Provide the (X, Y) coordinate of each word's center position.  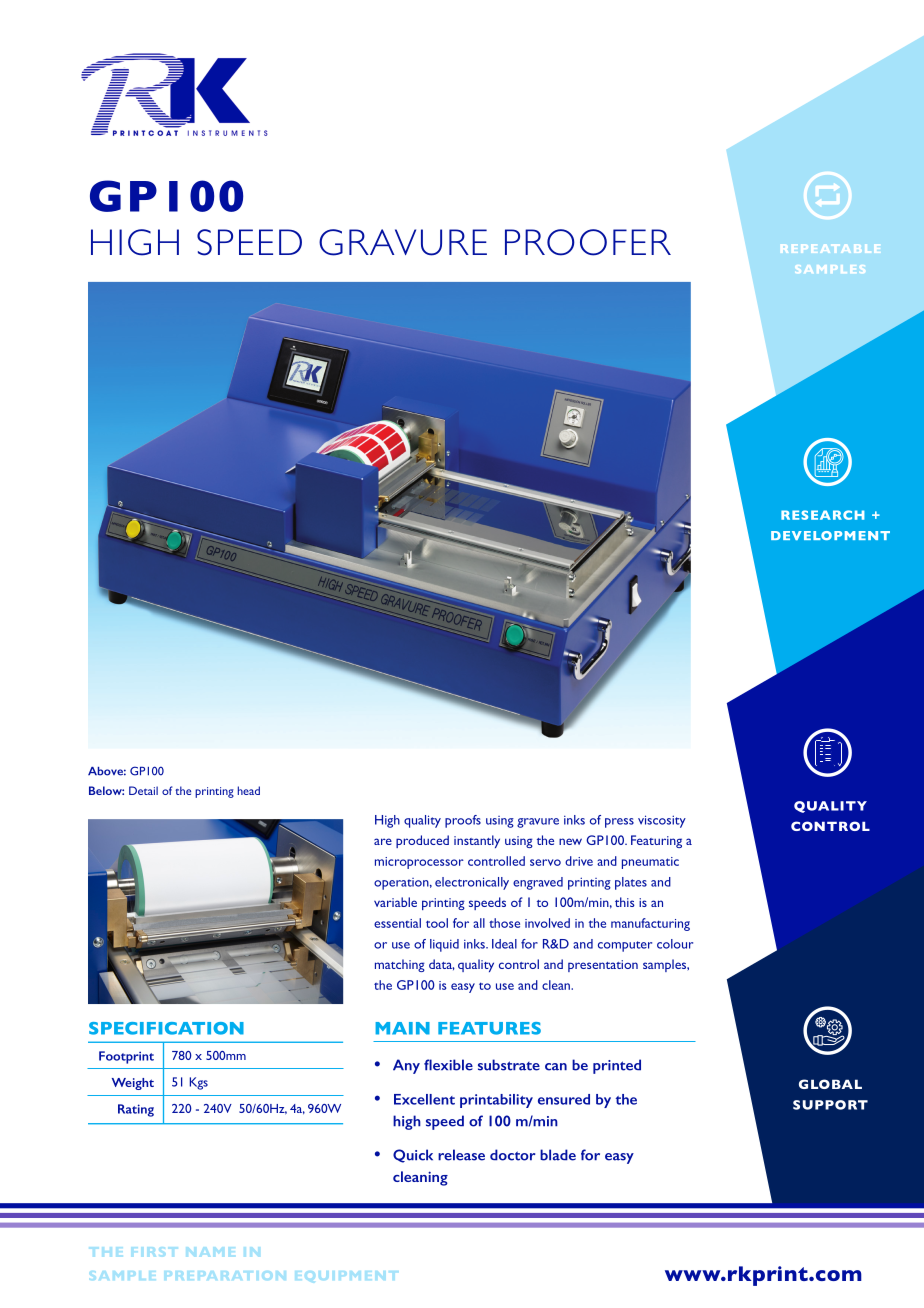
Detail (143, 790)
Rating (136, 1110)
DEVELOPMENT (830, 535)
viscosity (662, 821)
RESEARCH (823, 515)
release (461, 1155)
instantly (477, 841)
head (249, 790)
